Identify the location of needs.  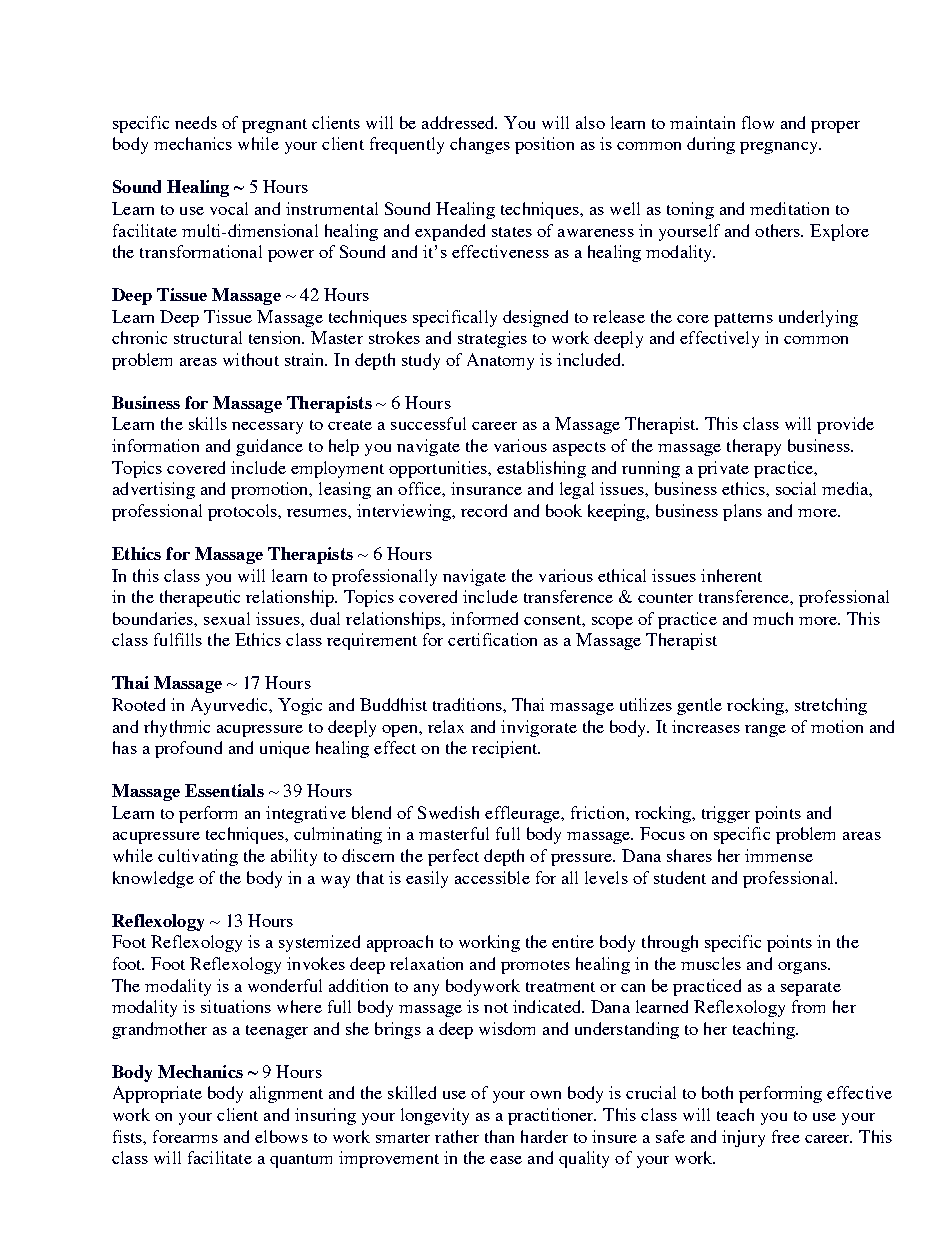
(196, 122).
